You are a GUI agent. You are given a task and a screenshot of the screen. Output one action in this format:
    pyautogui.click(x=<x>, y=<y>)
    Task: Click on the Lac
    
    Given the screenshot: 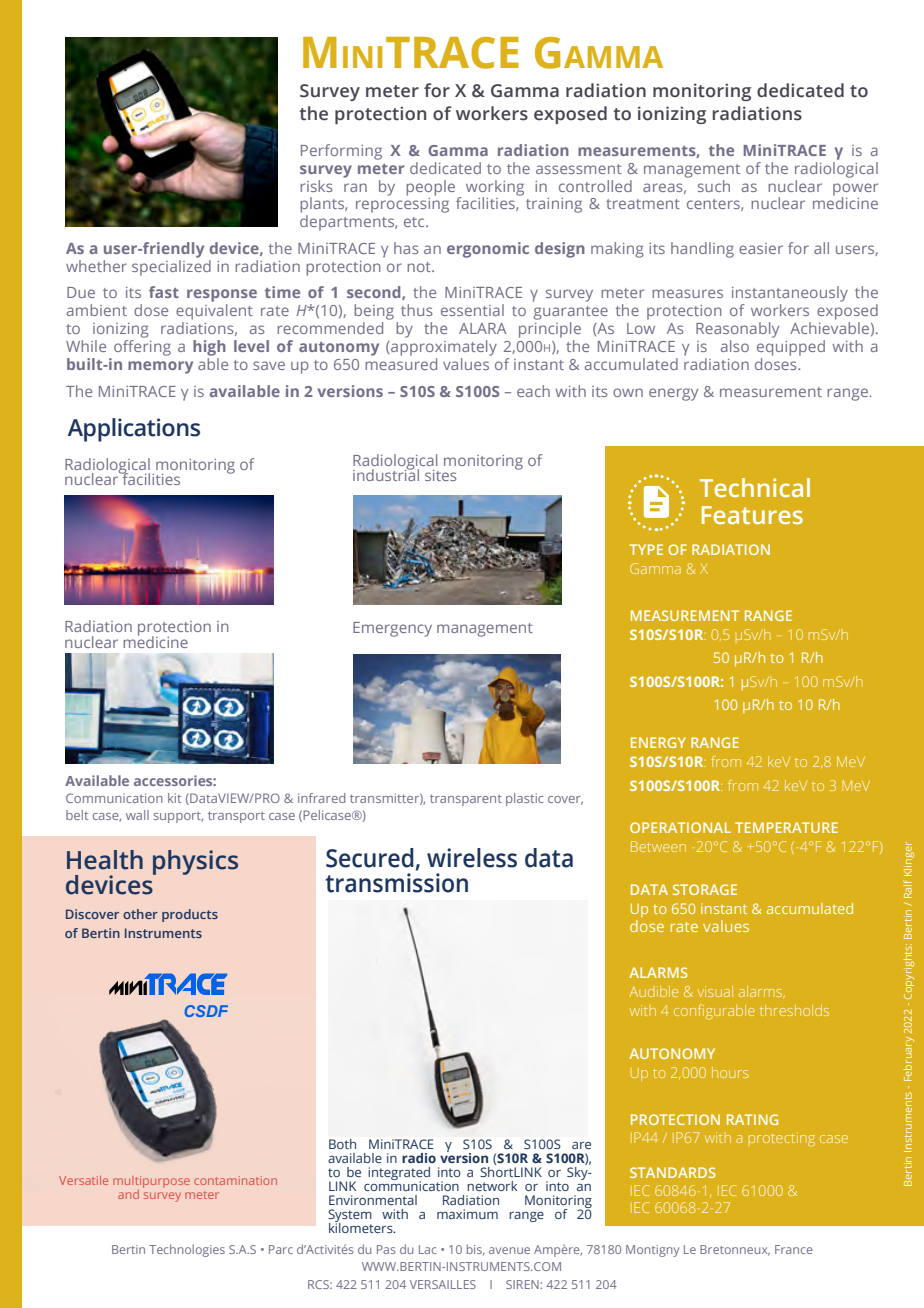 What is the action you would take?
    pyautogui.click(x=428, y=1249)
